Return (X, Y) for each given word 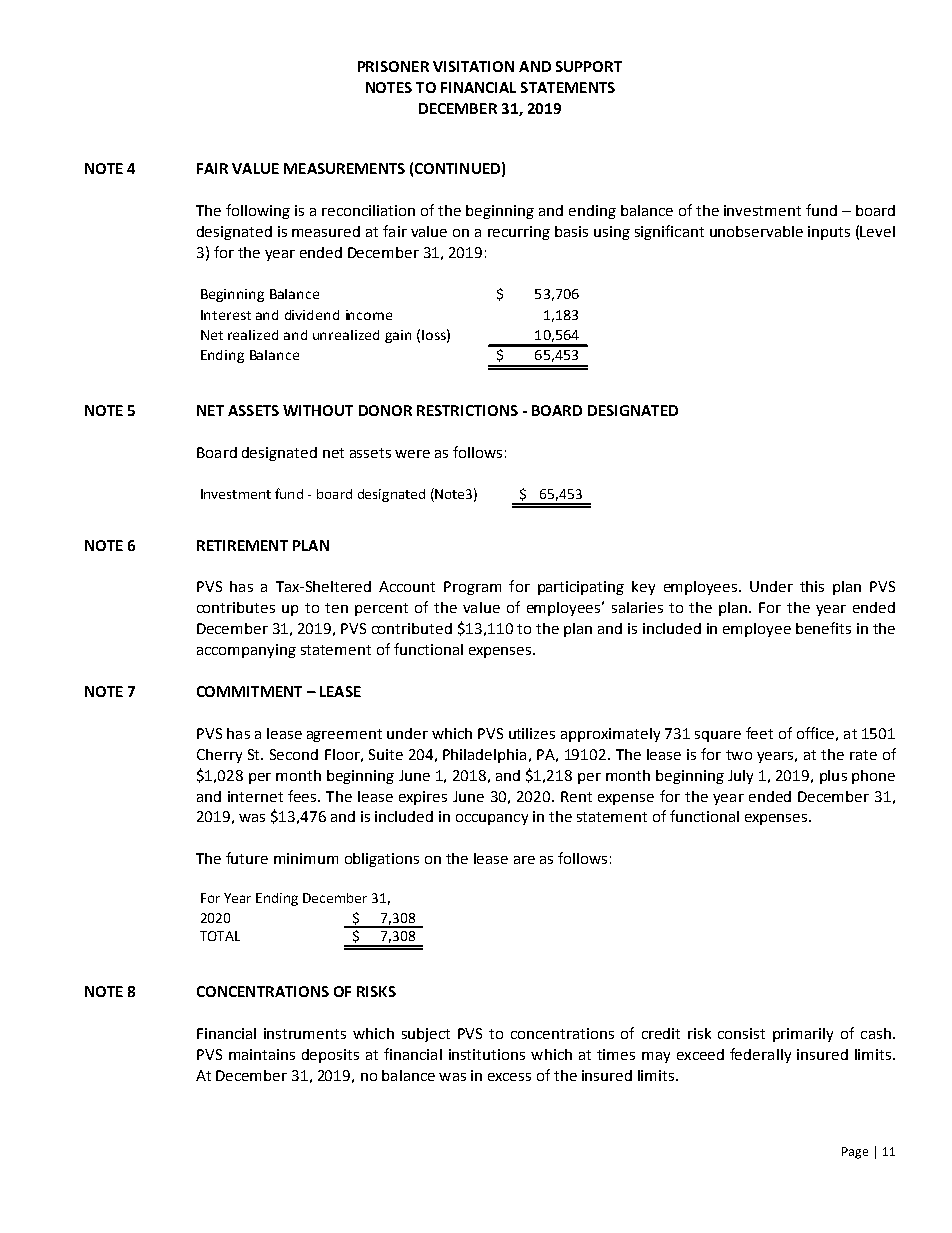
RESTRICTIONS (467, 410)
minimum (306, 858)
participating (581, 588)
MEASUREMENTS (344, 168)
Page (855, 1153)
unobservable (756, 231)
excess (509, 1077)
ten (336, 608)
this (812, 586)
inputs (829, 233)
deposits (330, 1056)
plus (833, 777)
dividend (312, 315)
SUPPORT (589, 66)
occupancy (492, 819)
